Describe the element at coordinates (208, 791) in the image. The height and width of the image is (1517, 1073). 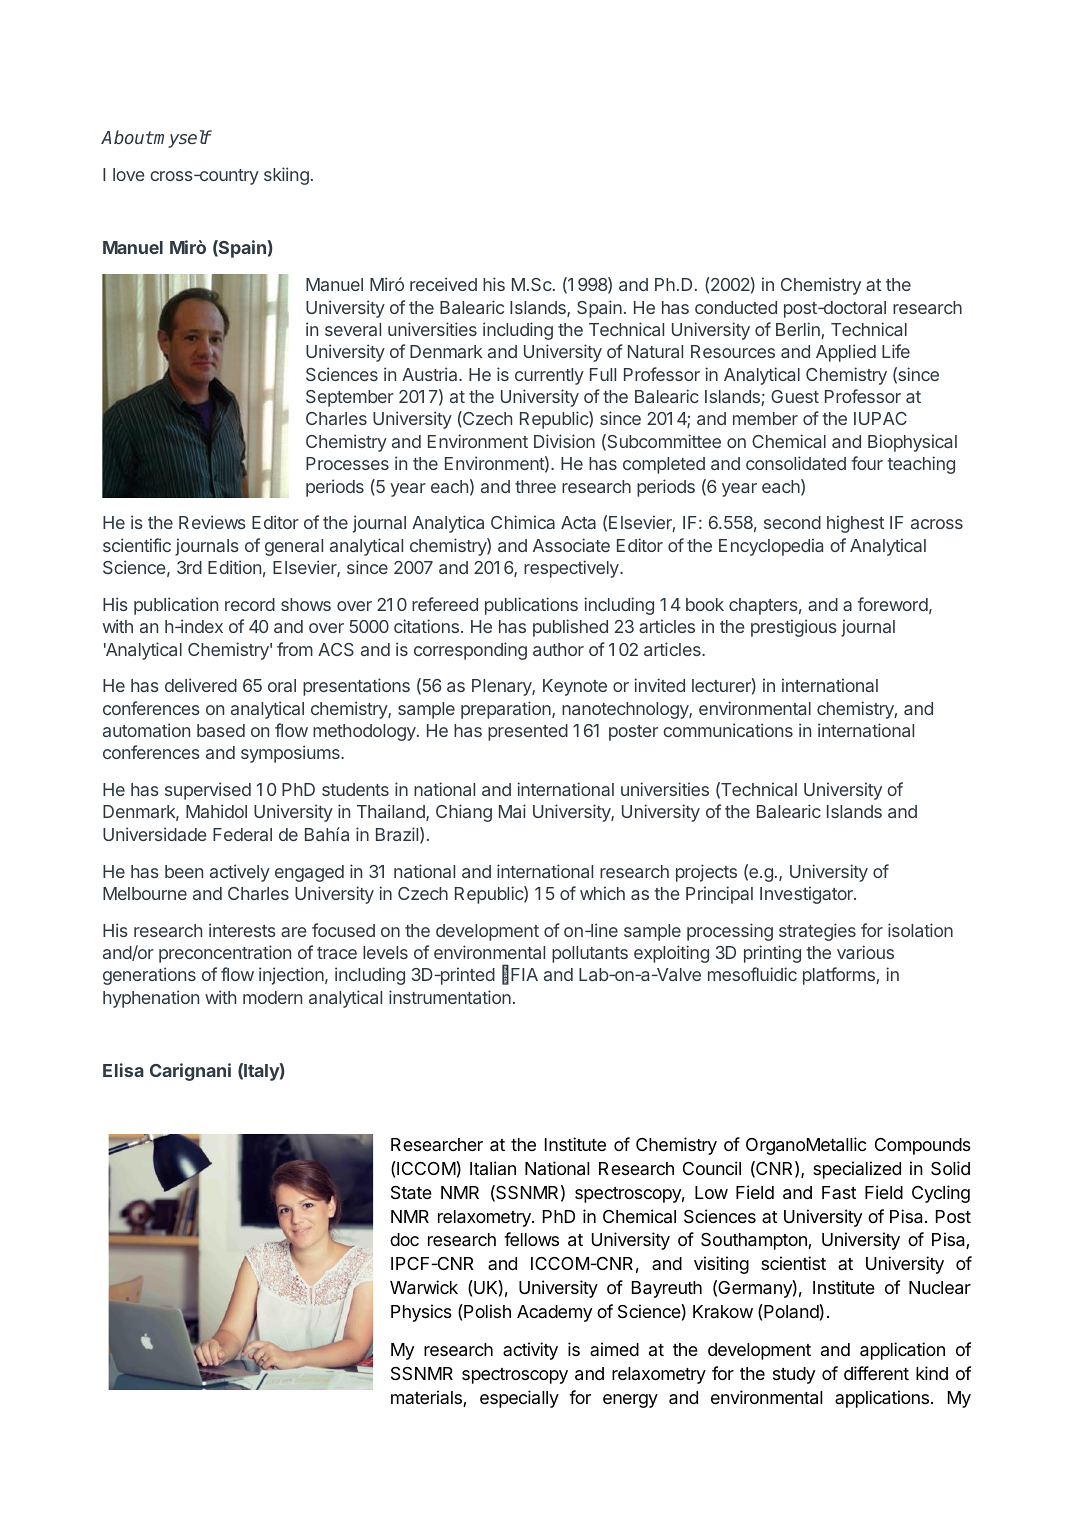
I see `supervised` at that location.
